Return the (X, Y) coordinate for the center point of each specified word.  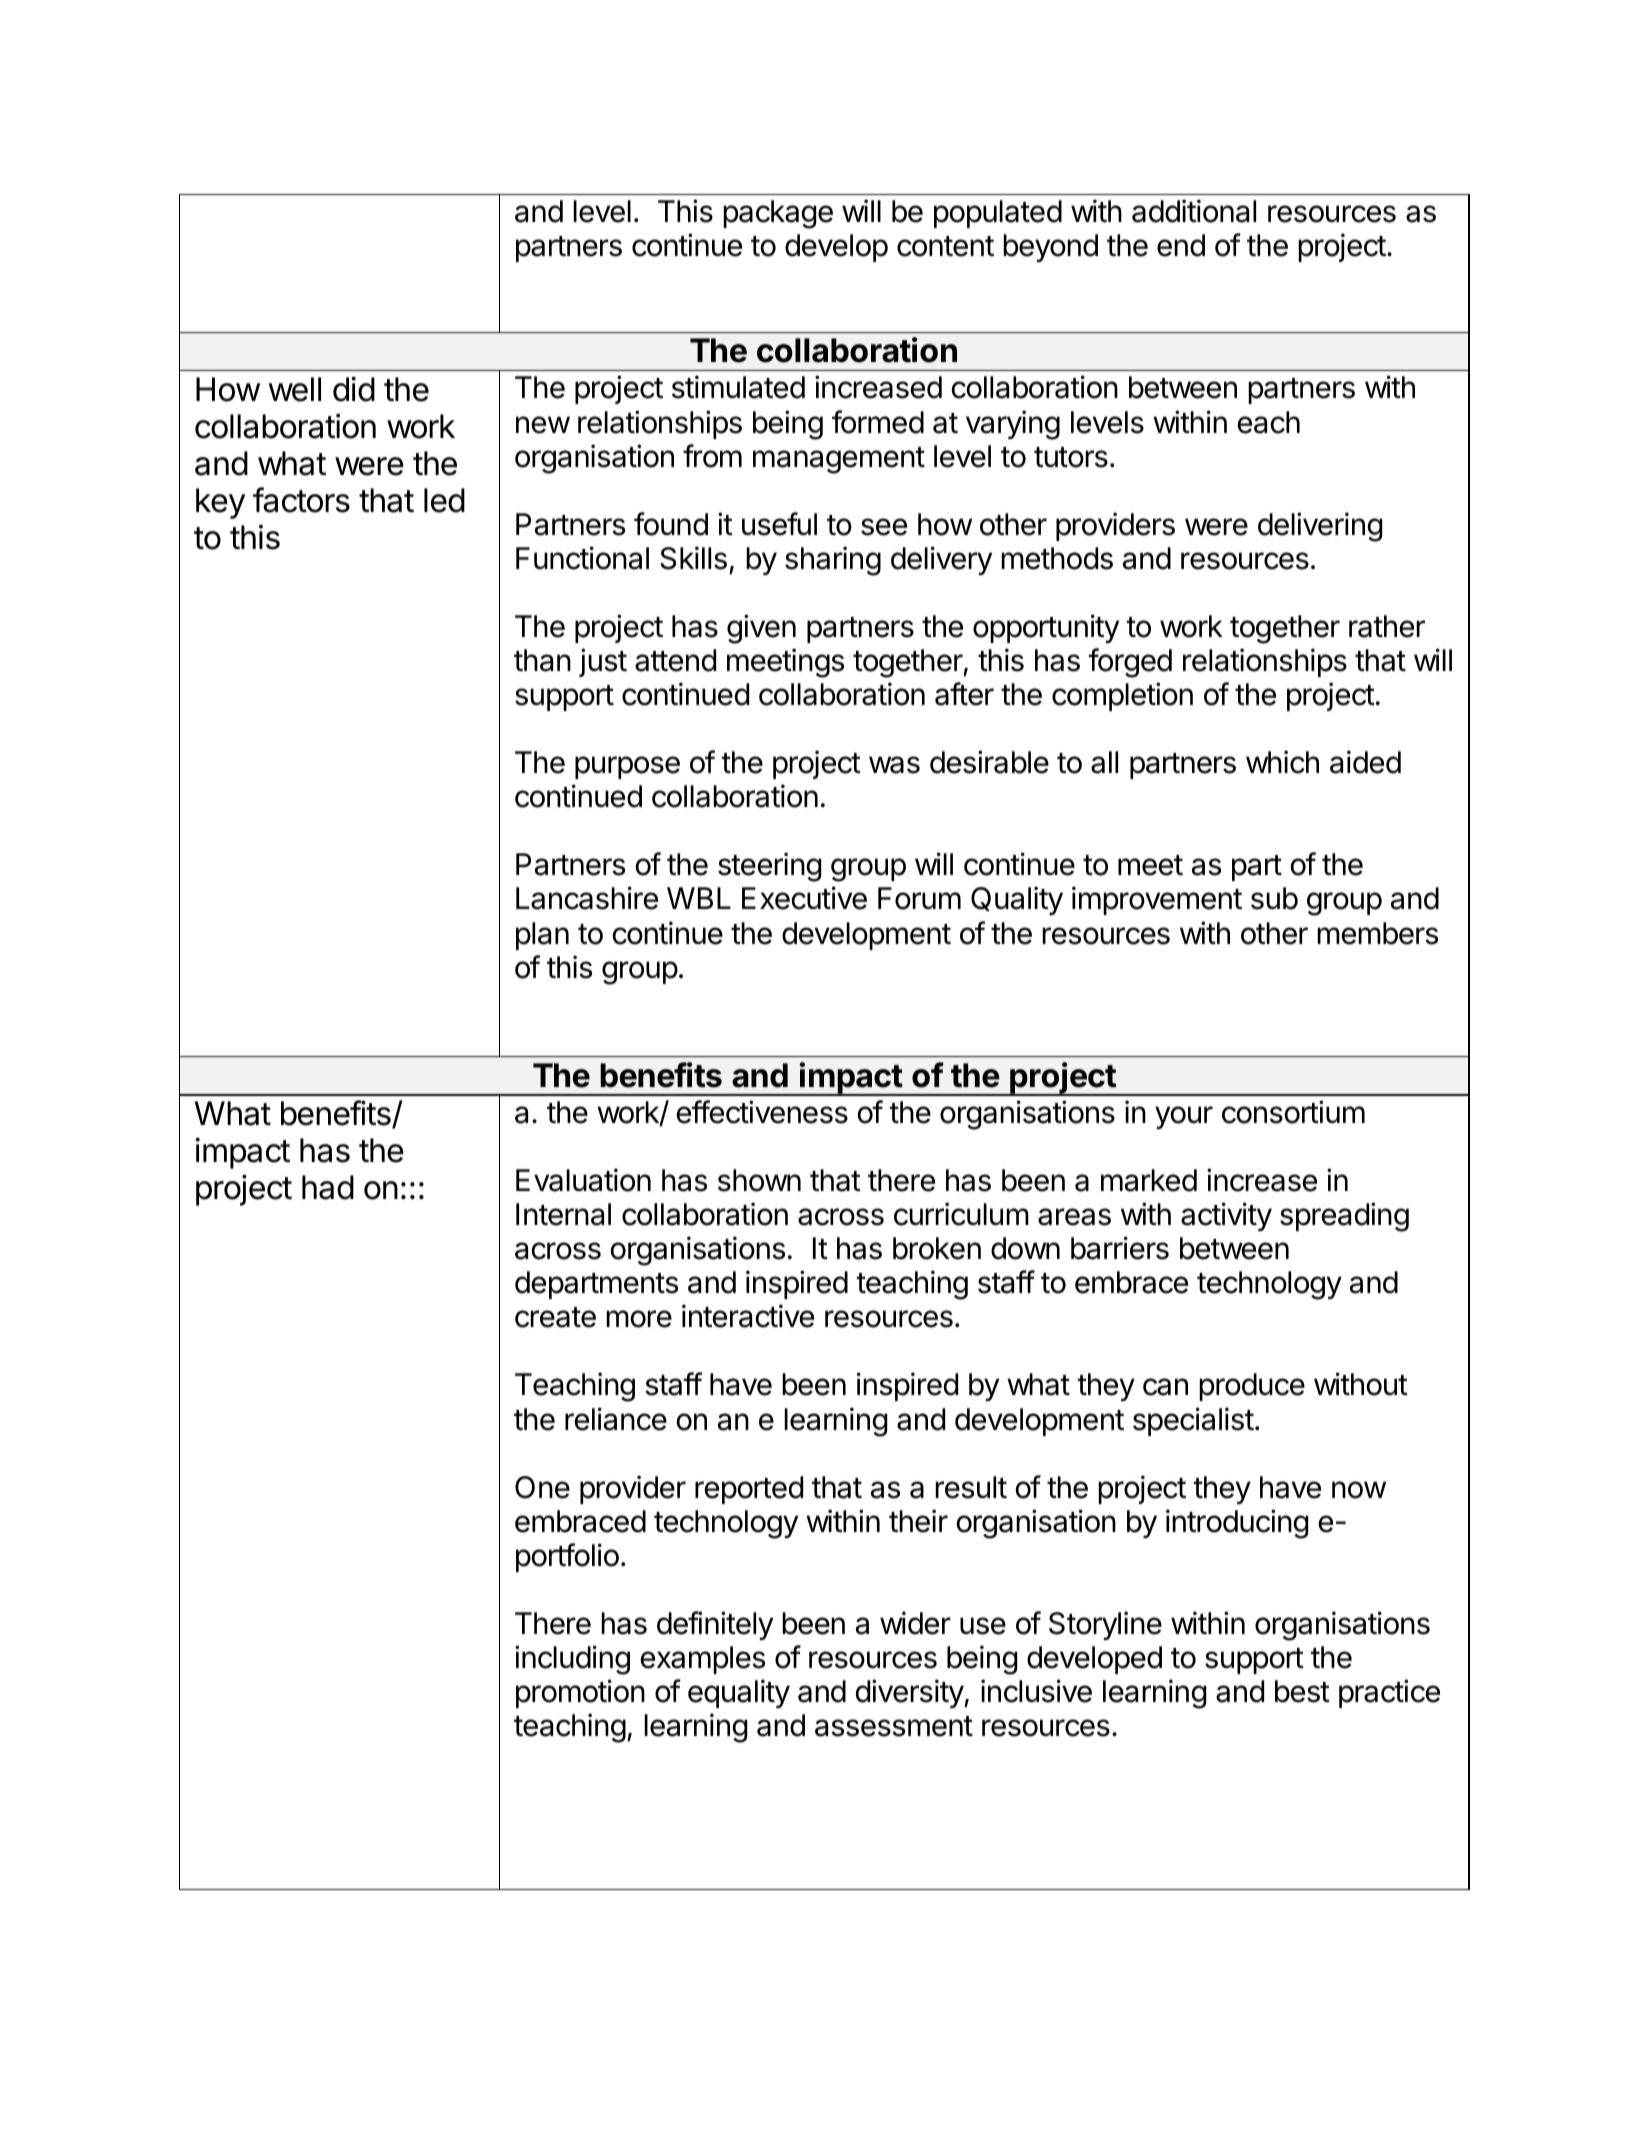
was (894, 765)
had (328, 1187)
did (354, 389)
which (1282, 762)
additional (1194, 211)
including (572, 1660)
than (542, 660)
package (778, 214)
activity (1226, 1216)
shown (759, 1180)
